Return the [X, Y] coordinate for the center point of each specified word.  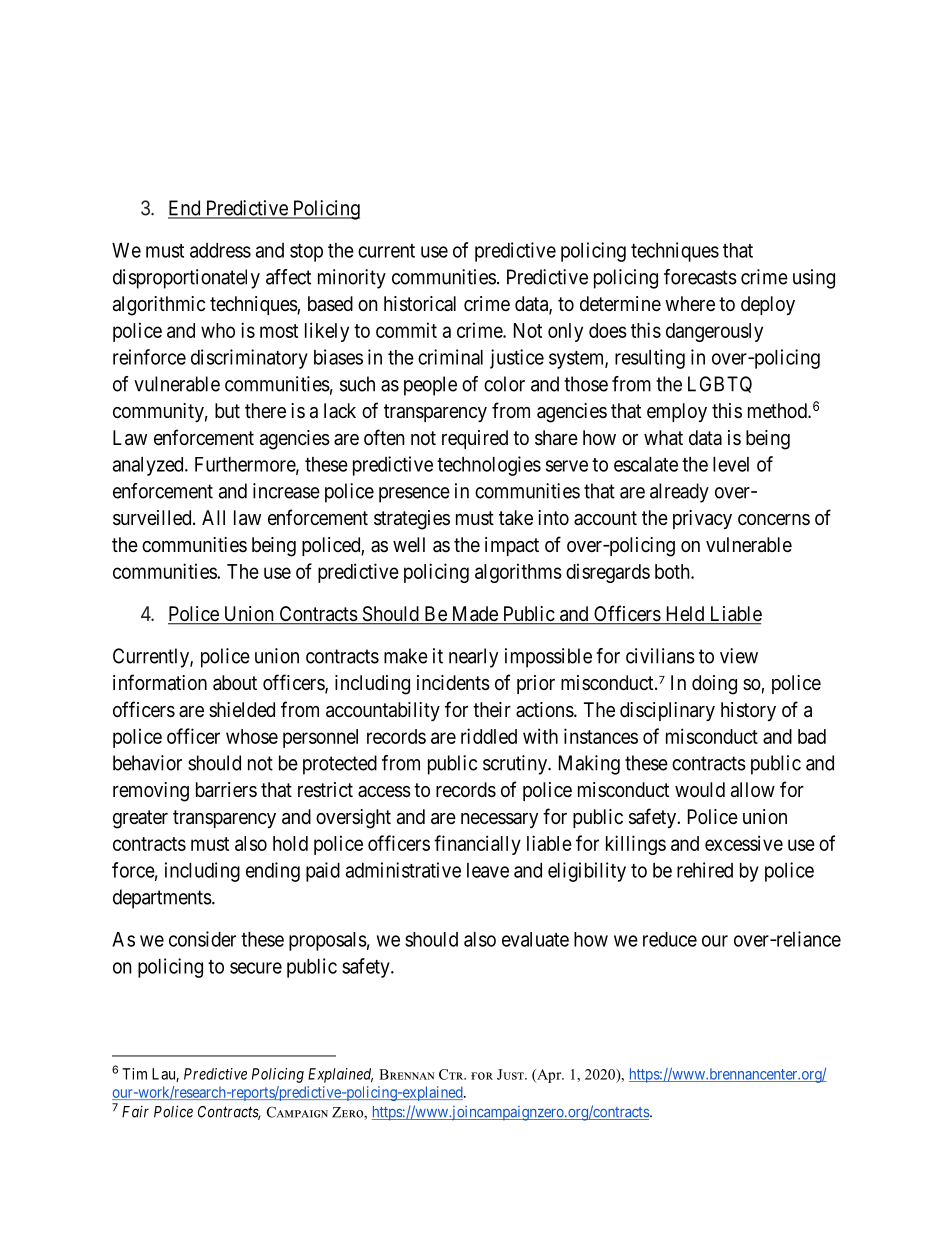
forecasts [700, 277]
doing [714, 685]
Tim [134, 1074]
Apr [549, 1076]
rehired [705, 870]
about [235, 683]
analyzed [149, 466]
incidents [453, 683]
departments [162, 899]
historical [420, 304]
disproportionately [186, 279]
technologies [489, 466]
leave [488, 870]
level [731, 464]
